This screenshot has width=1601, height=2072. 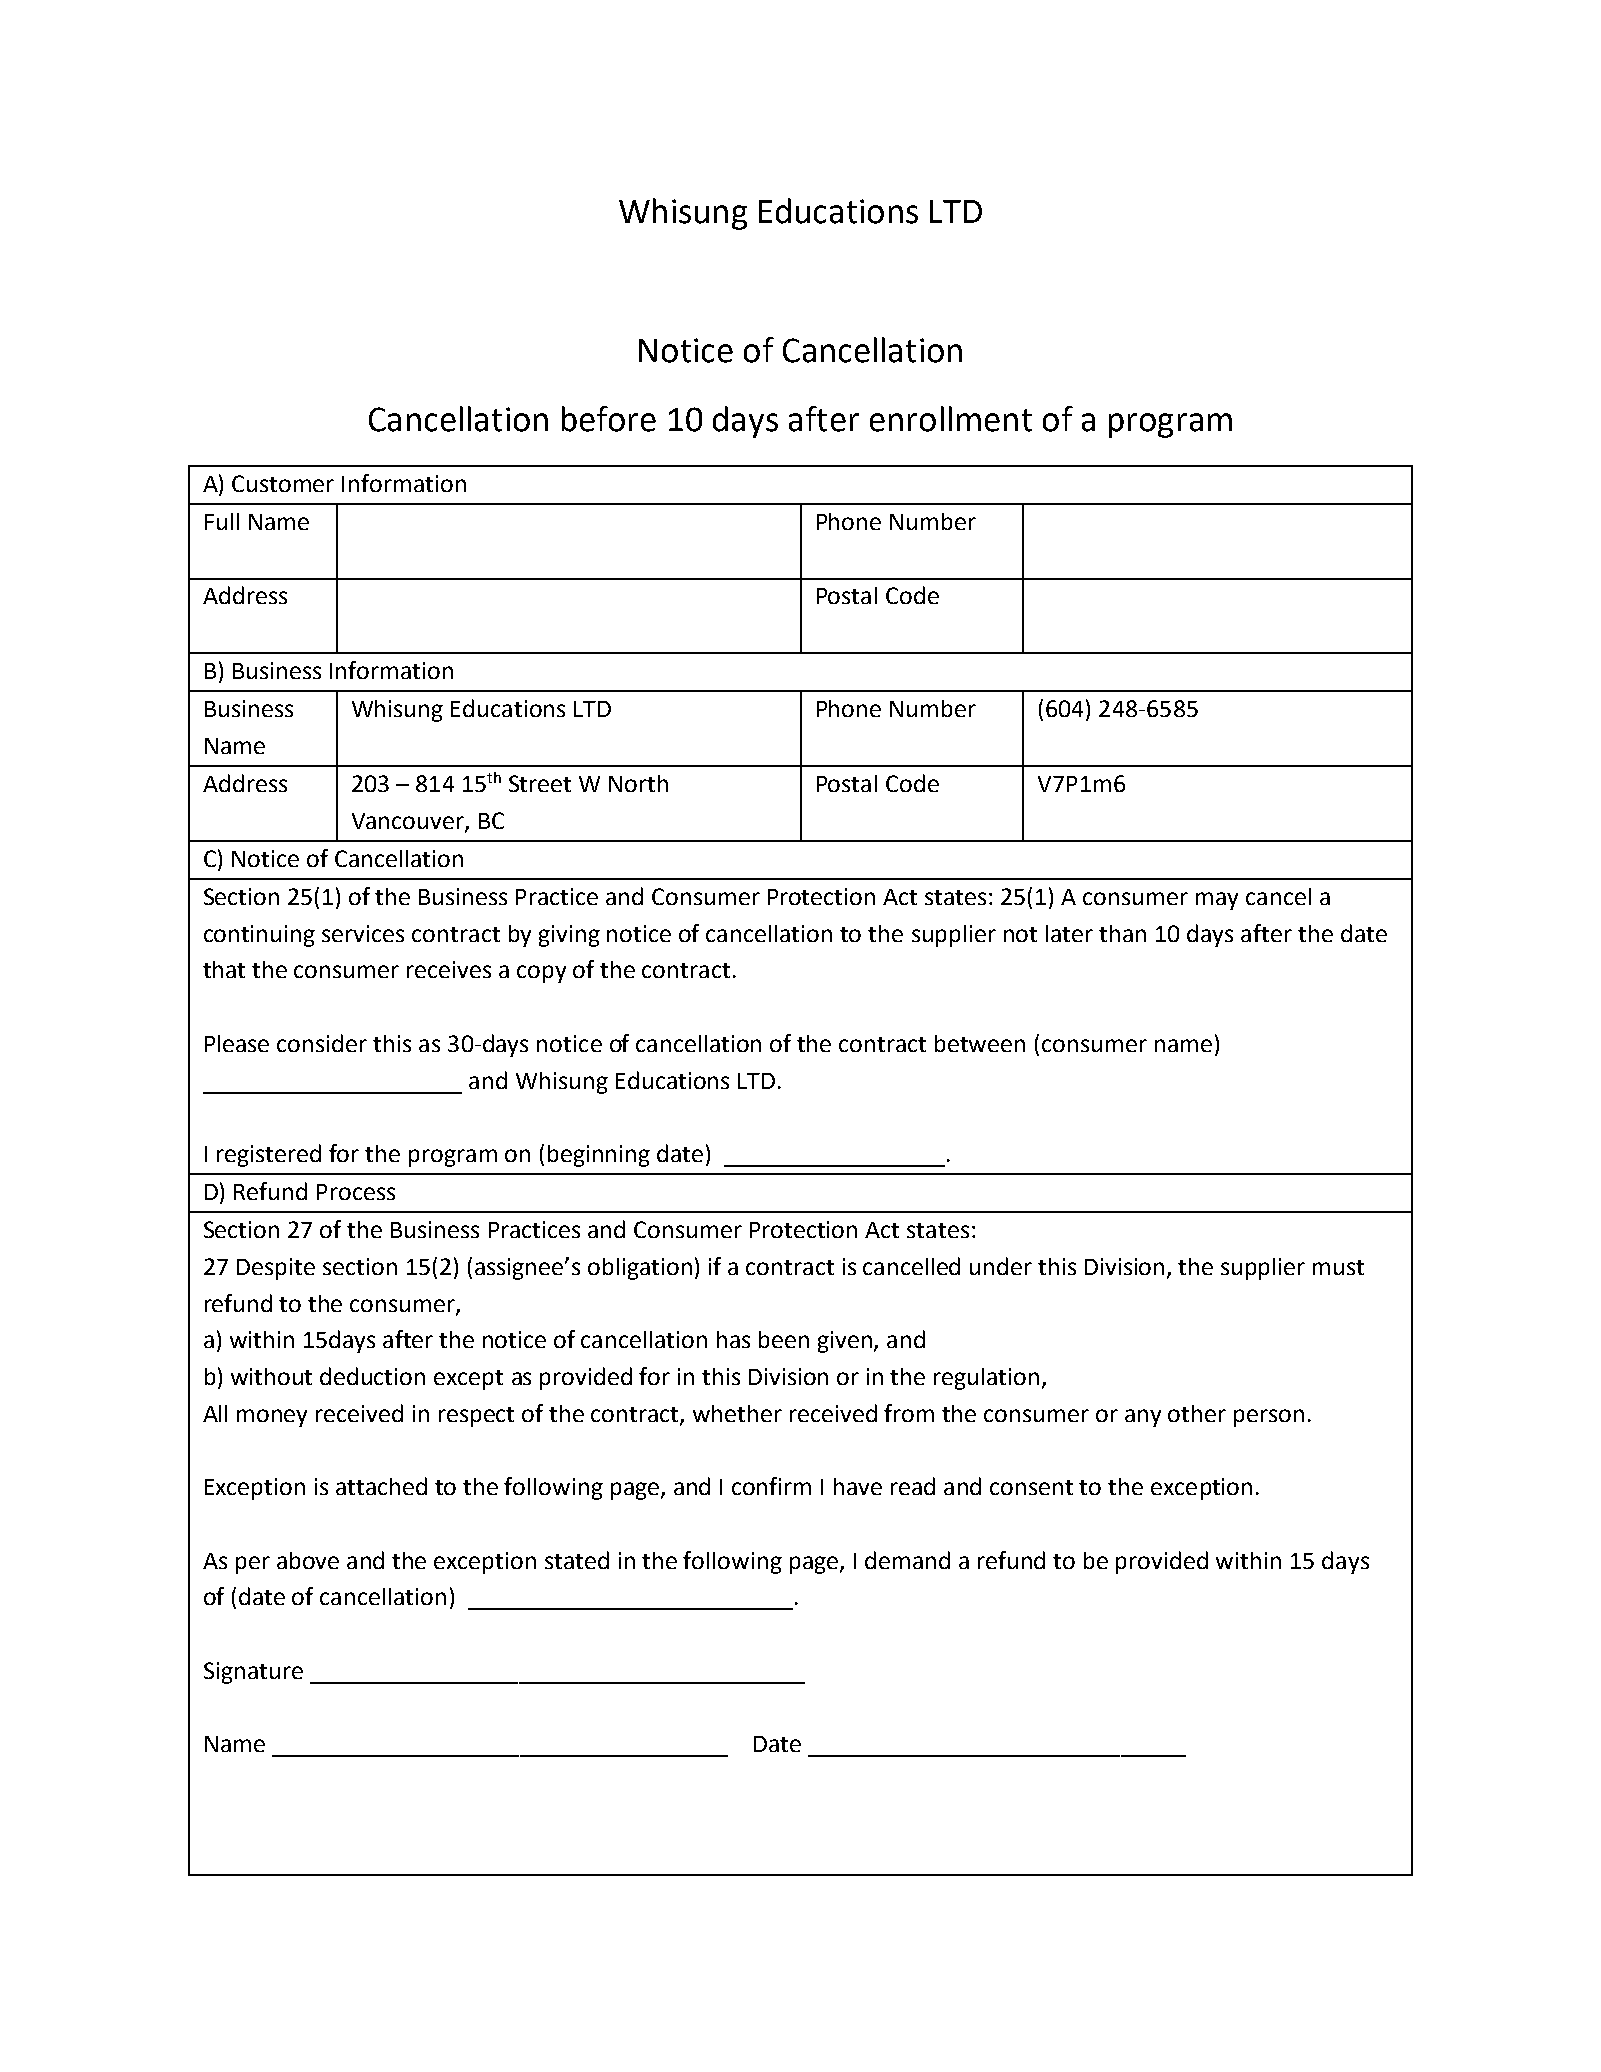 I want to click on Signature, so click(x=253, y=1673).
